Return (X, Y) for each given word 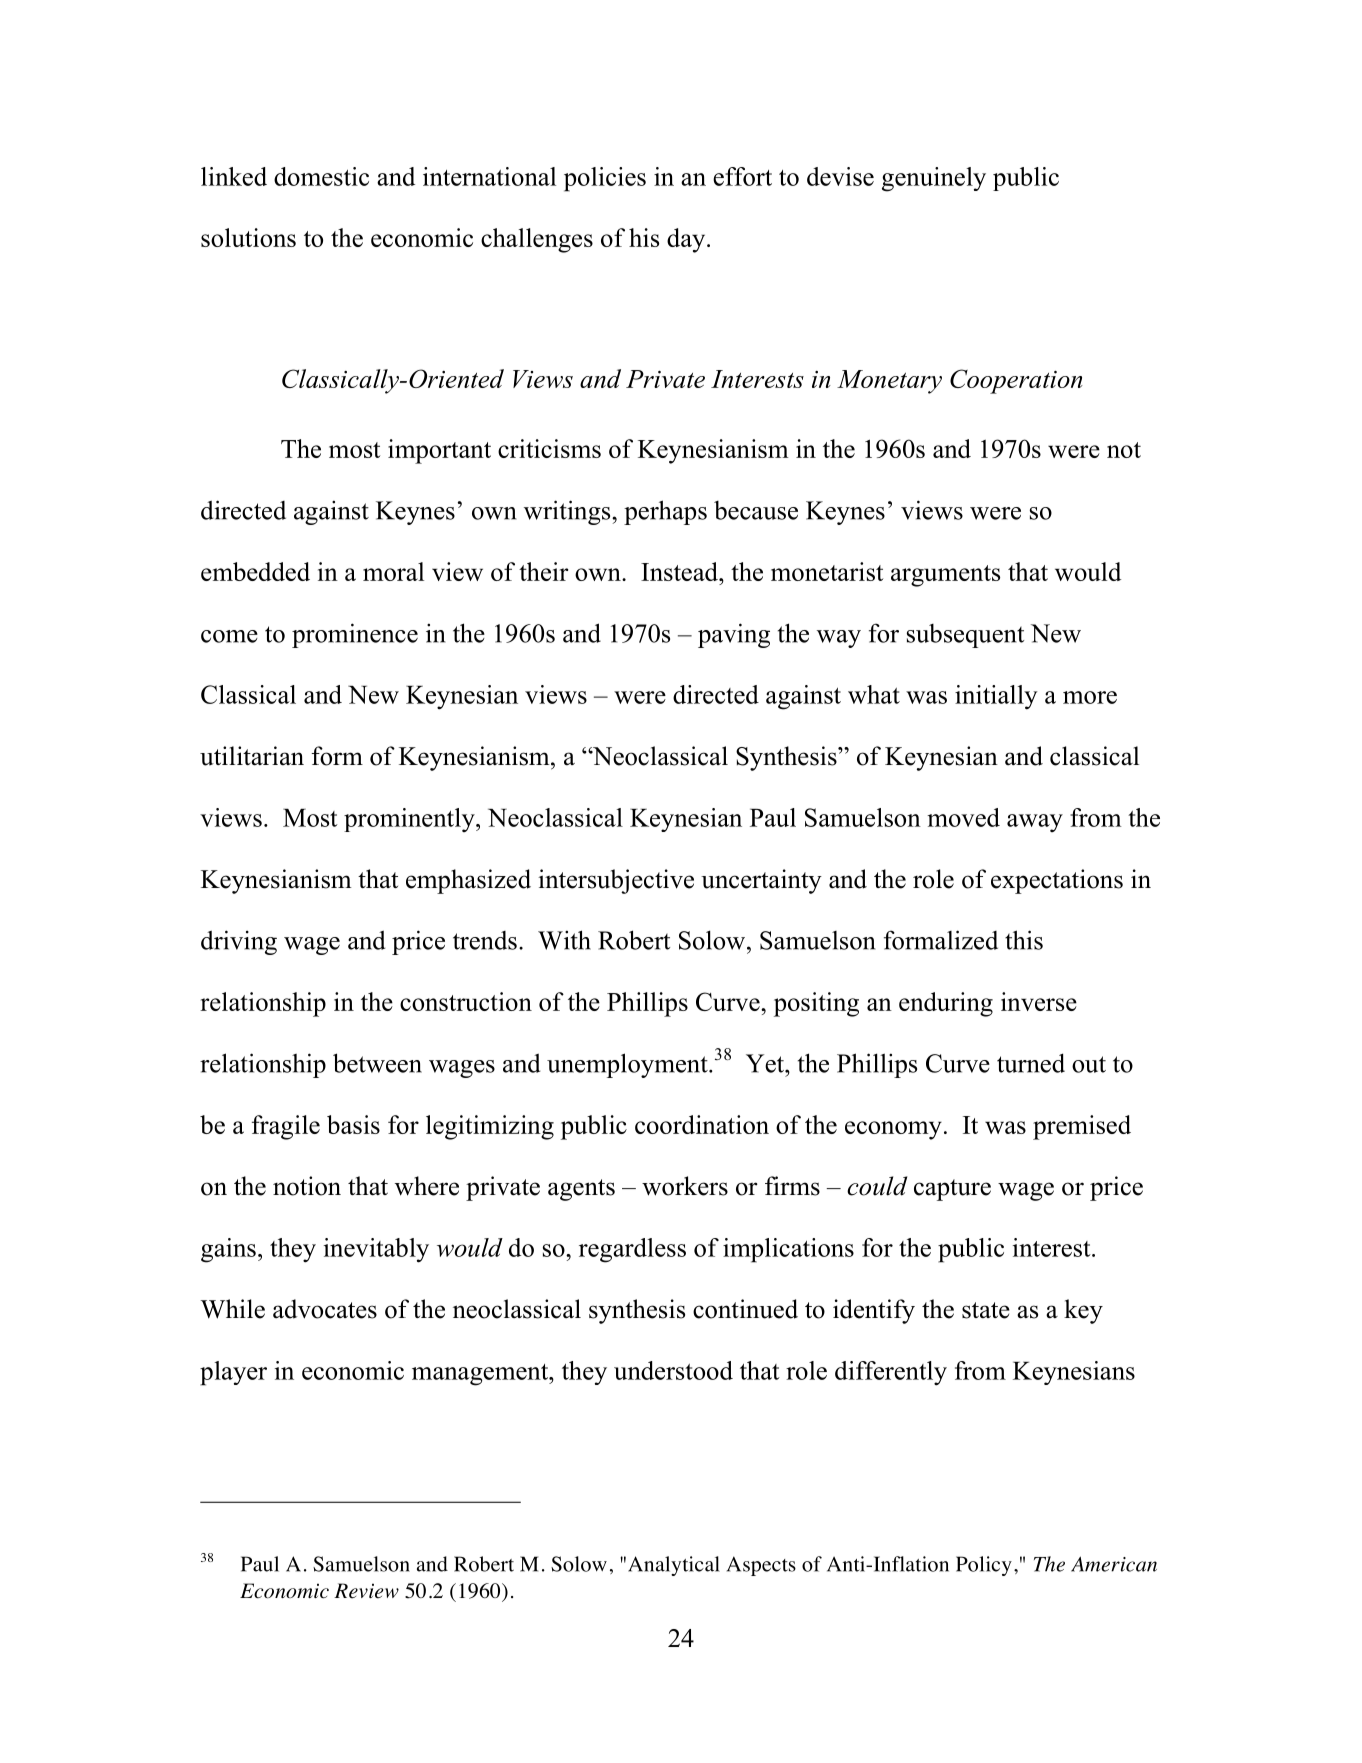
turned (1031, 1063)
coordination (702, 1124)
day (687, 240)
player (233, 1373)
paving (734, 635)
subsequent (965, 636)
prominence (355, 635)
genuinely (934, 179)
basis (353, 1124)
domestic (321, 176)
